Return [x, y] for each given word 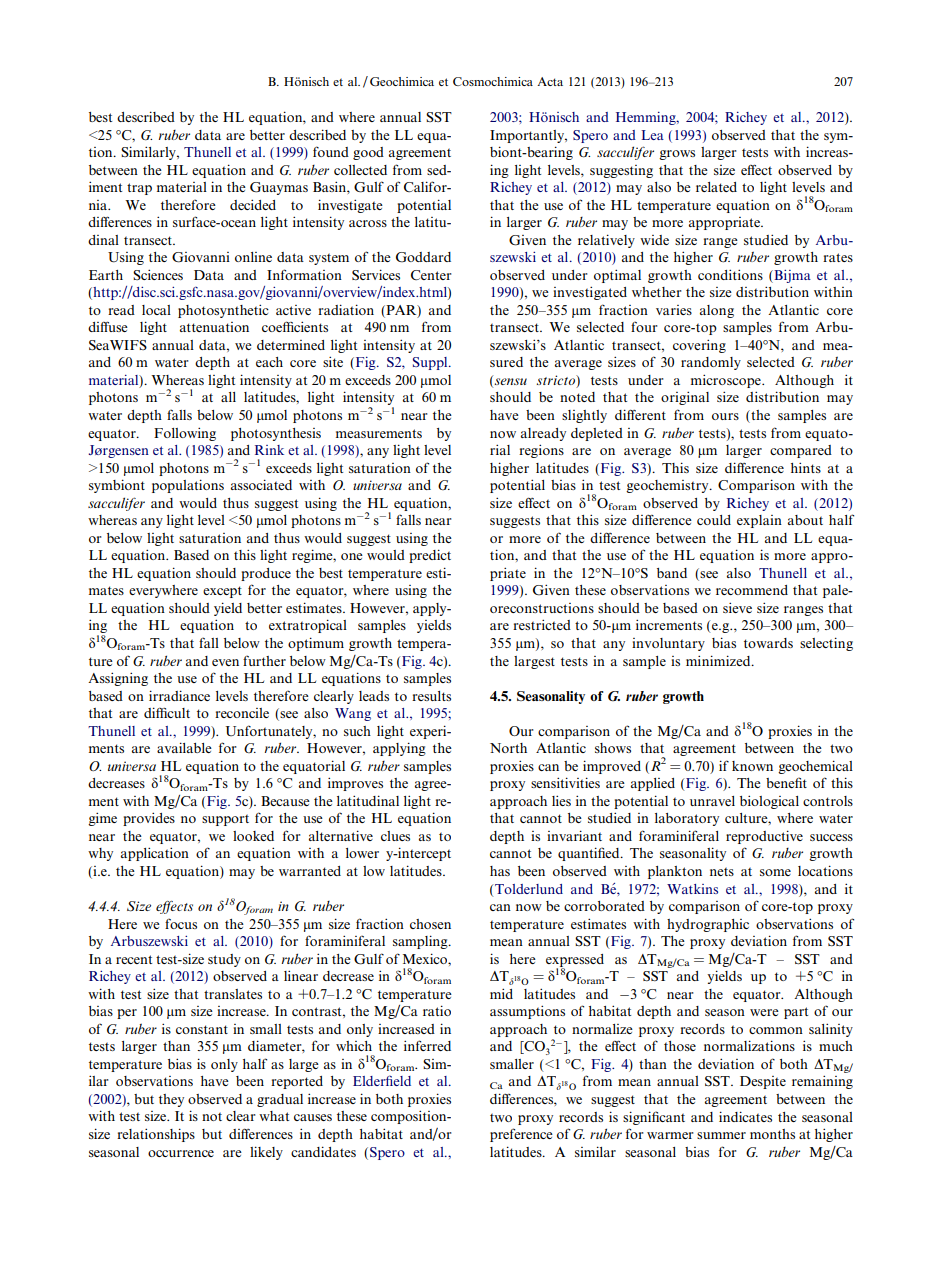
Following [185, 434]
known [752, 766]
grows [677, 155]
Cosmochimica [493, 81]
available [184, 747]
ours [725, 416]
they [171, 1100]
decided [253, 204]
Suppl [431, 363]
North [508, 748]
